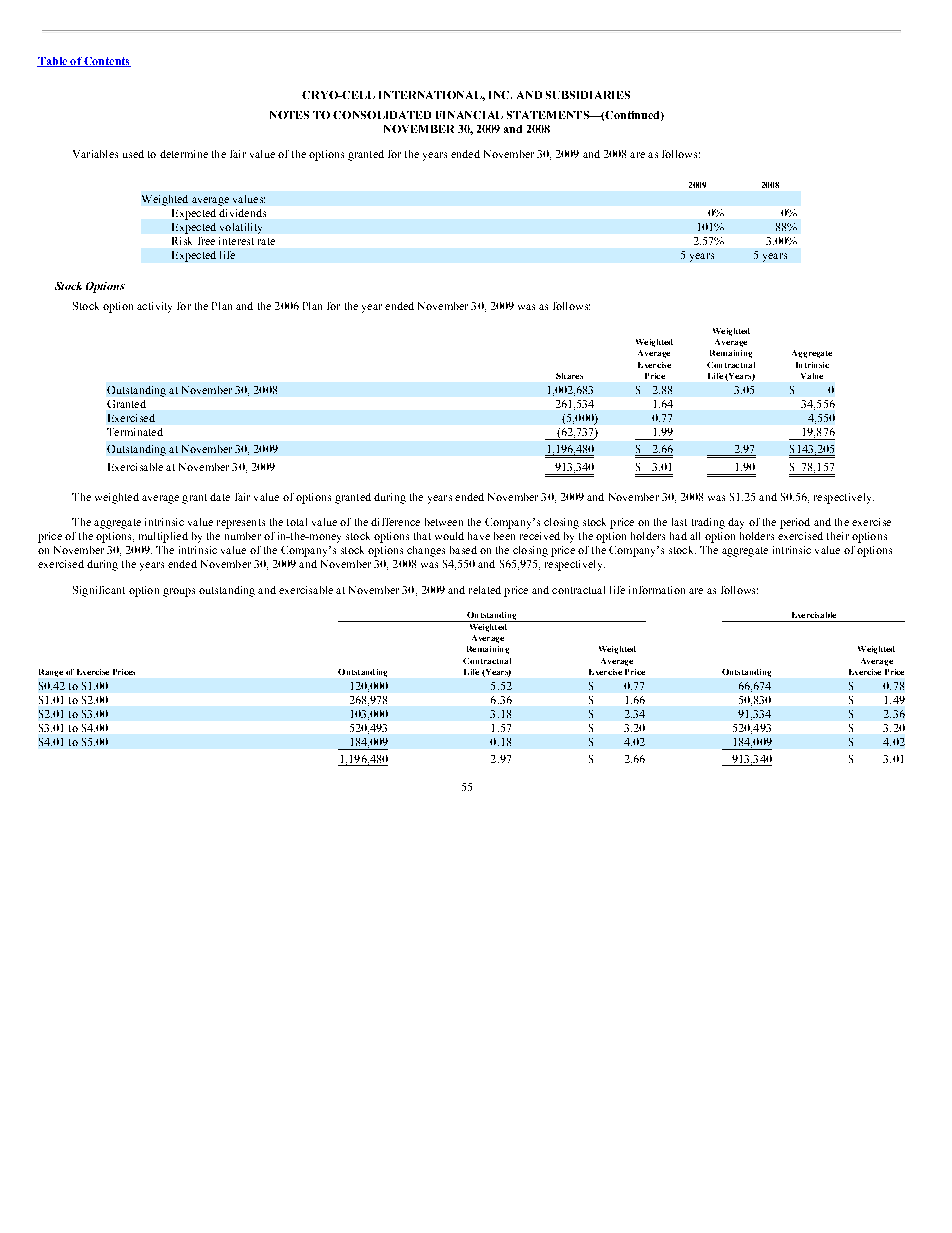 The height and width of the page is (1233, 952). Describe the element at coordinates (444, 522) in the page. I see `between` at that location.
